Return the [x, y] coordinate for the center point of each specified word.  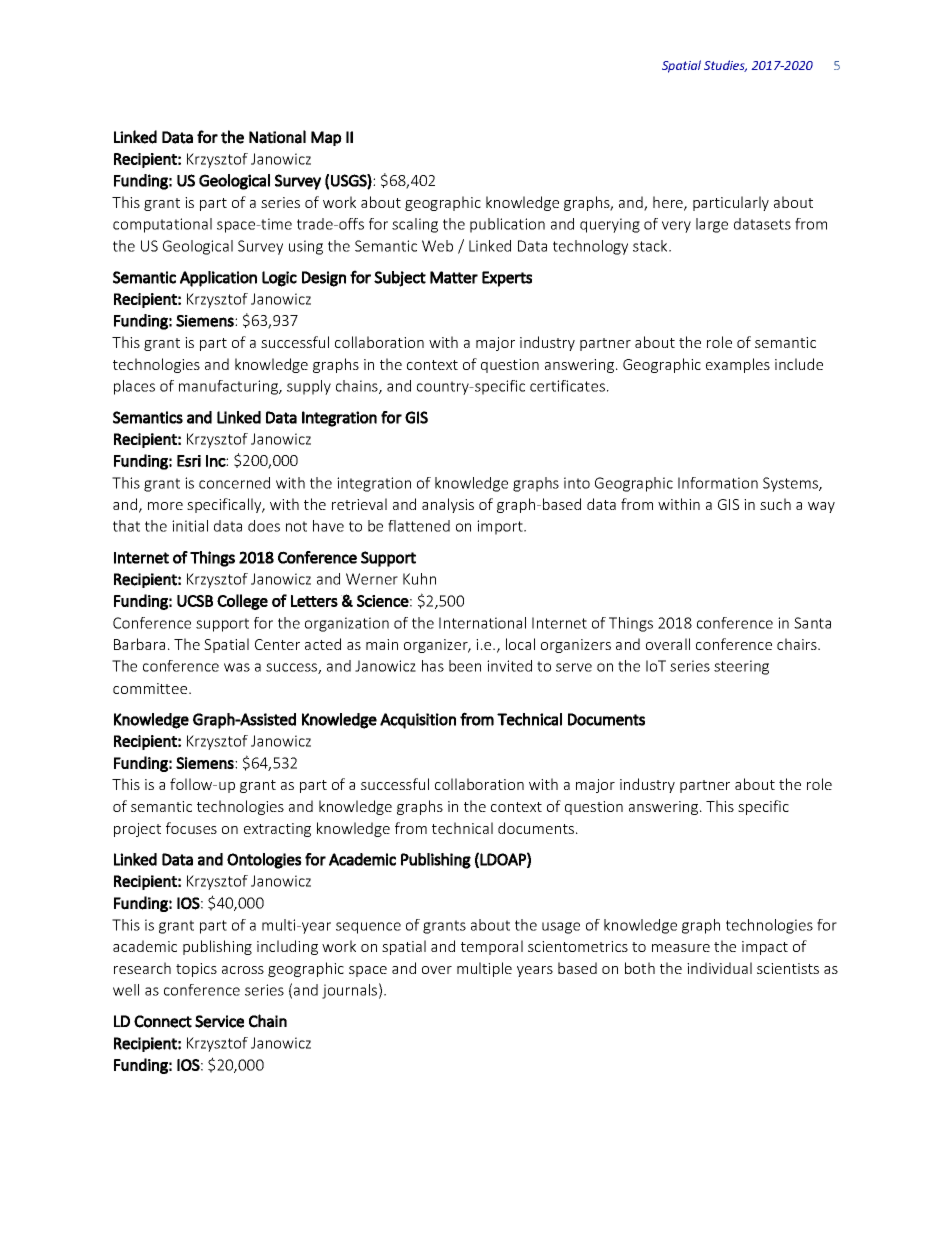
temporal [492, 947]
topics [196, 970]
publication [507, 225]
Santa [812, 623]
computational [162, 225]
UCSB [195, 601]
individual [719, 968]
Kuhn [419, 579]
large [712, 225]
